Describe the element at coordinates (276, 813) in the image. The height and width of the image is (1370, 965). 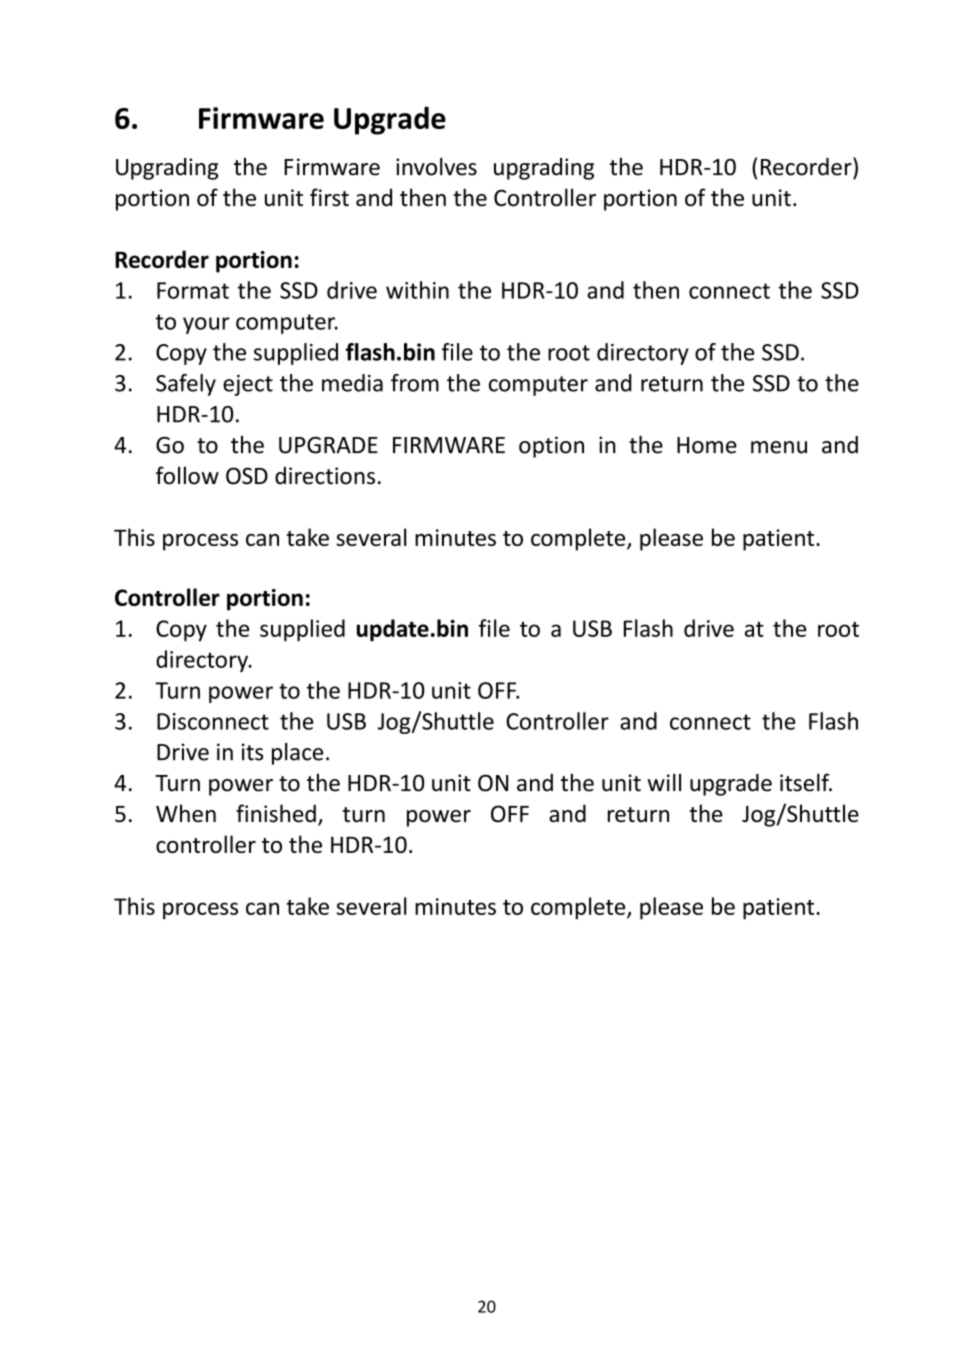
I see `finished` at that location.
